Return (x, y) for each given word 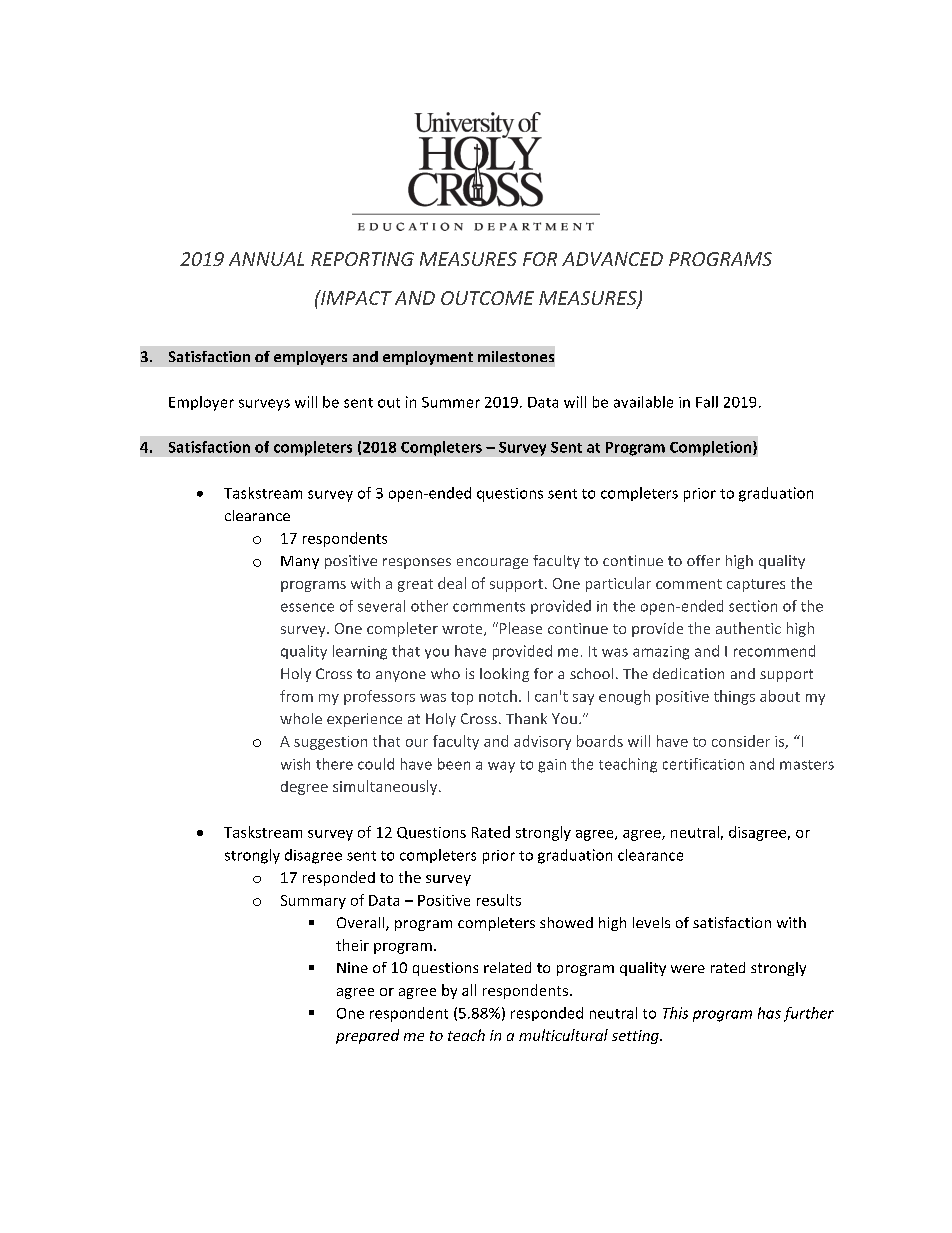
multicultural (563, 1035)
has (769, 1013)
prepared (367, 1036)
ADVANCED (612, 259)
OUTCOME (487, 298)
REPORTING (362, 259)
